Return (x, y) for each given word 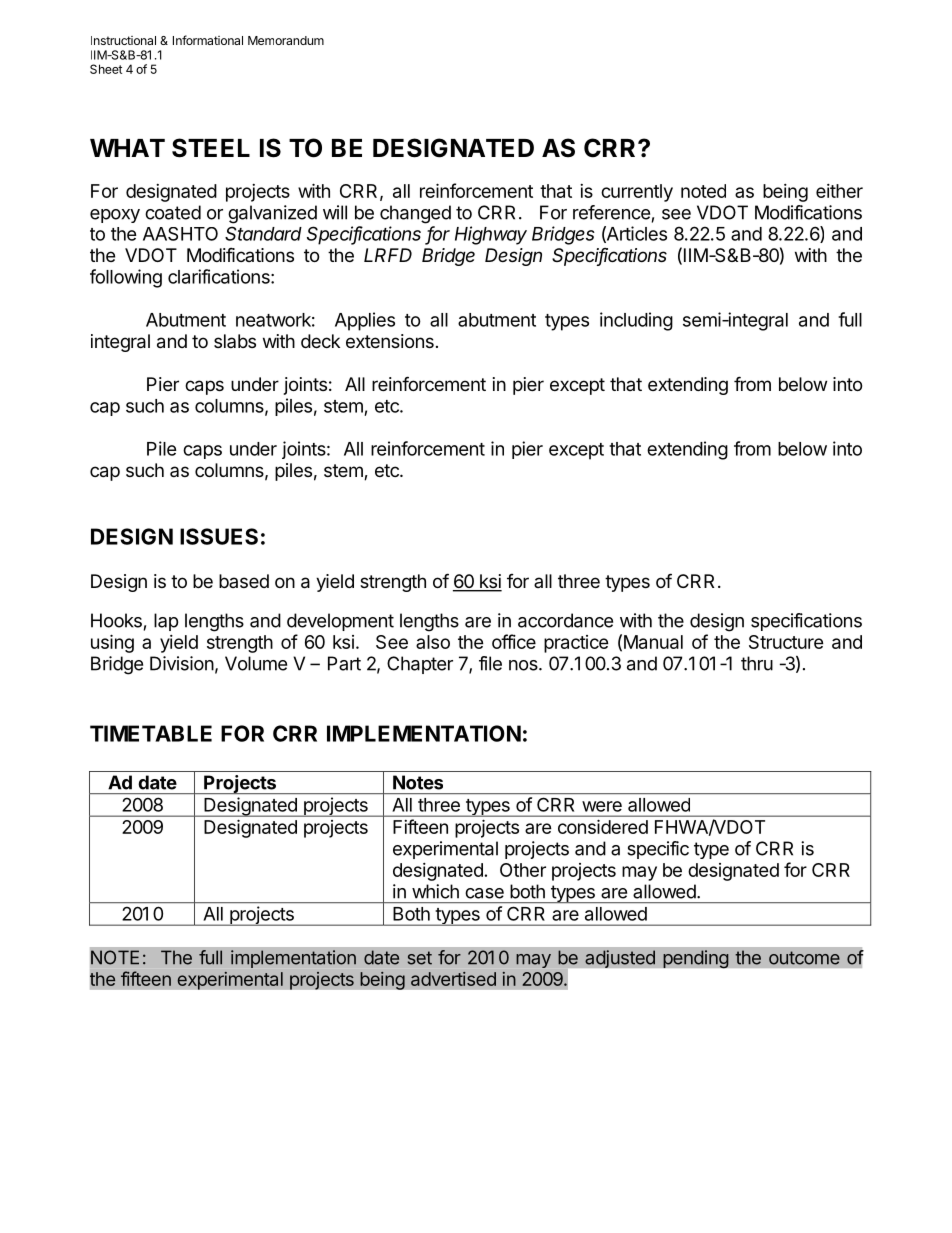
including (636, 321)
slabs (235, 341)
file (490, 663)
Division (182, 663)
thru (757, 663)
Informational (208, 40)
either (839, 191)
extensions (390, 341)
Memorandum (286, 40)
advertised (453, 979)
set (420, 958)
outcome (804, 958)
